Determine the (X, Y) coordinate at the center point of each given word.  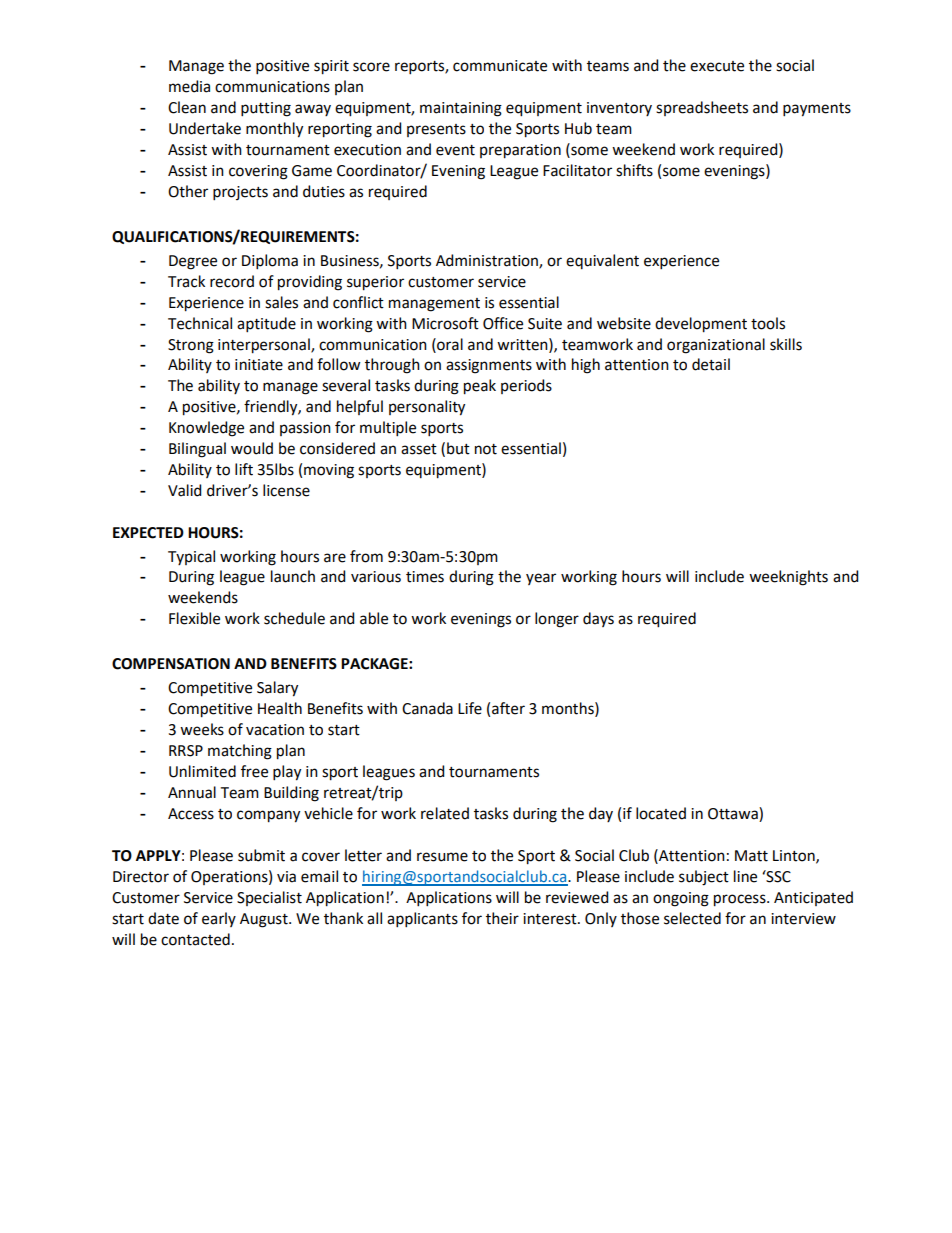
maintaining (461, 109)
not (486, 449)
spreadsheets (702, 108)
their (502, 918)
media (189, 86)
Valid (184, 490)
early (219, 919)
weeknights (788, 578)
